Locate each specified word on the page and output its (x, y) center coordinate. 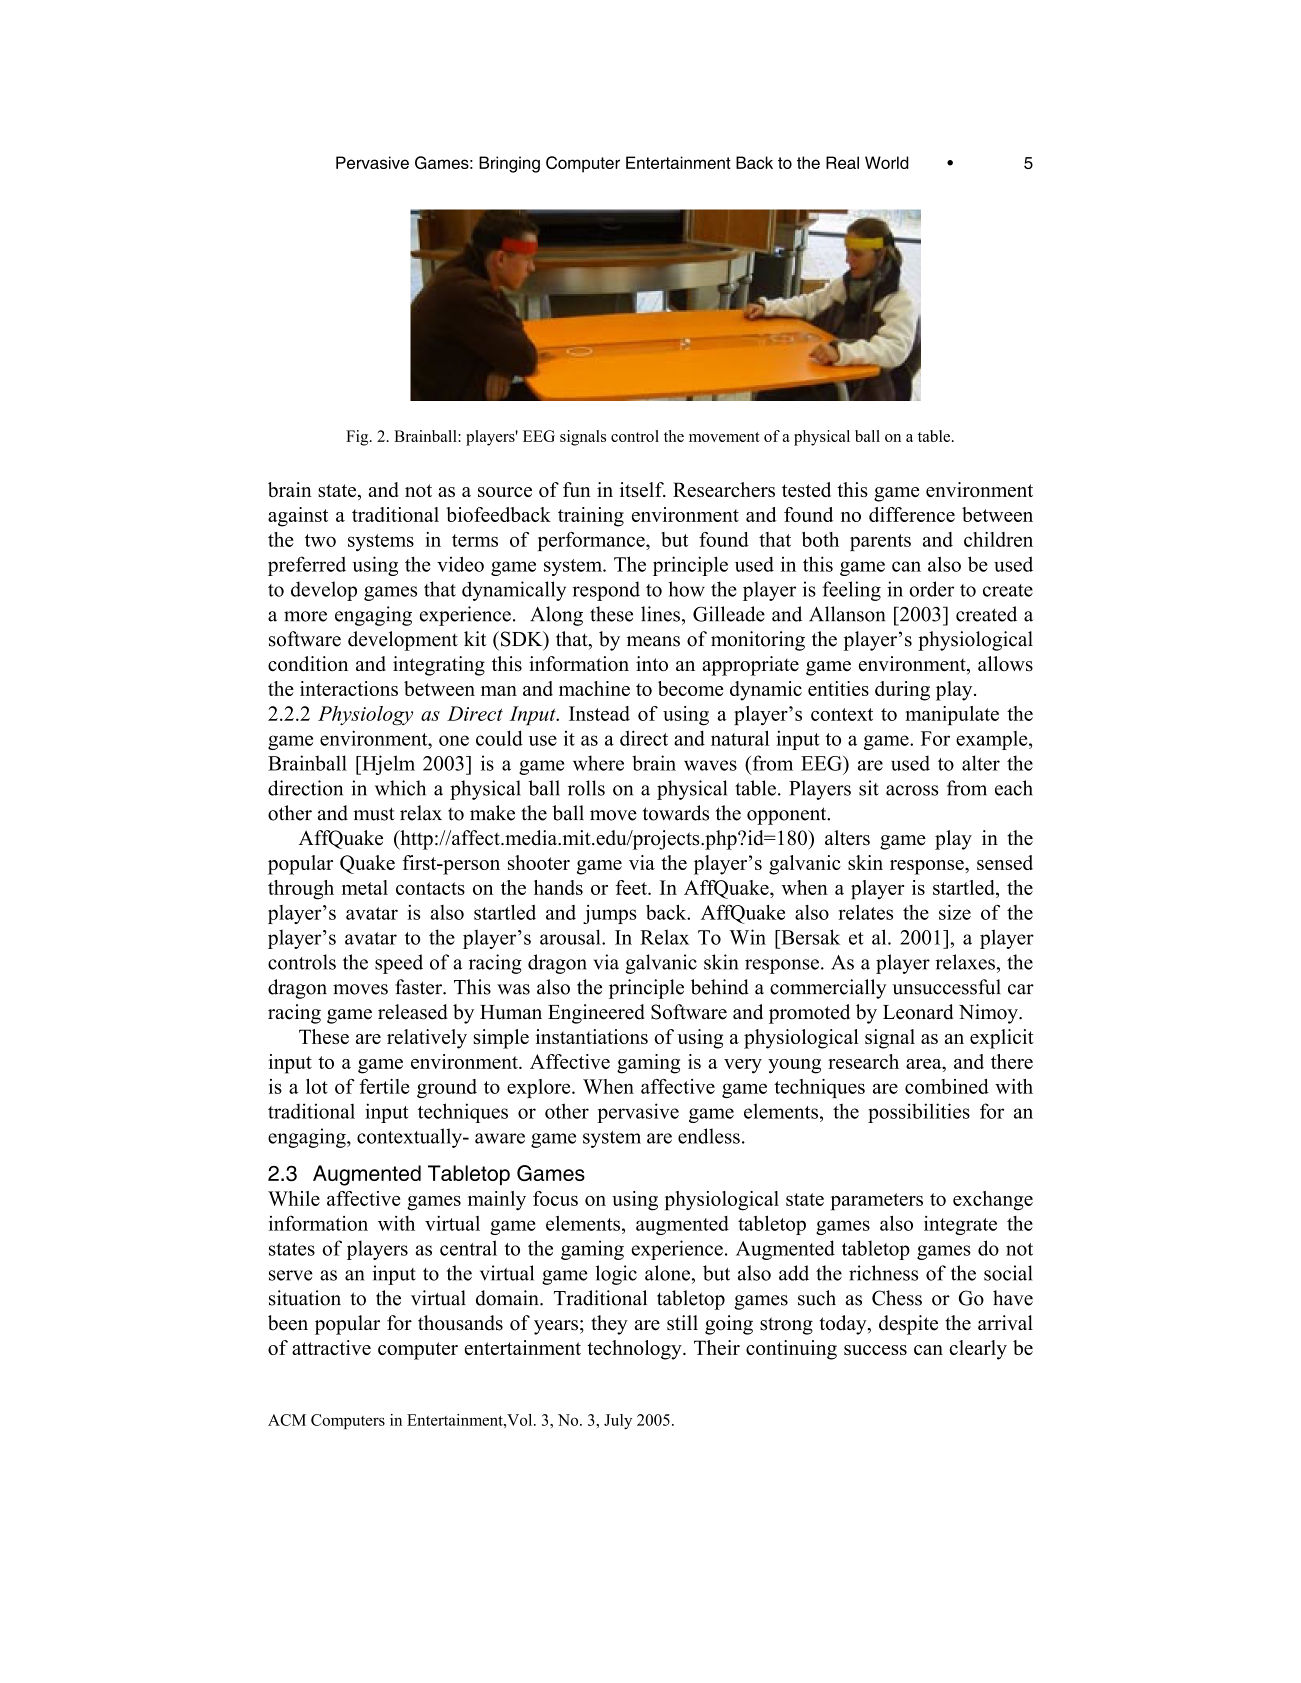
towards (676, 813)
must (374, 814)
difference (912, 514)
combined (947, 1086)
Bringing (509, 164)
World (887, 162)
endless (709, 1136)
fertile (384, 1086)
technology (635, 1350)
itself (643, 489)
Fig (358, 438)
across (912, 790)
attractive (331, 1347)
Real (842, 162)
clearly (978, 1350)
